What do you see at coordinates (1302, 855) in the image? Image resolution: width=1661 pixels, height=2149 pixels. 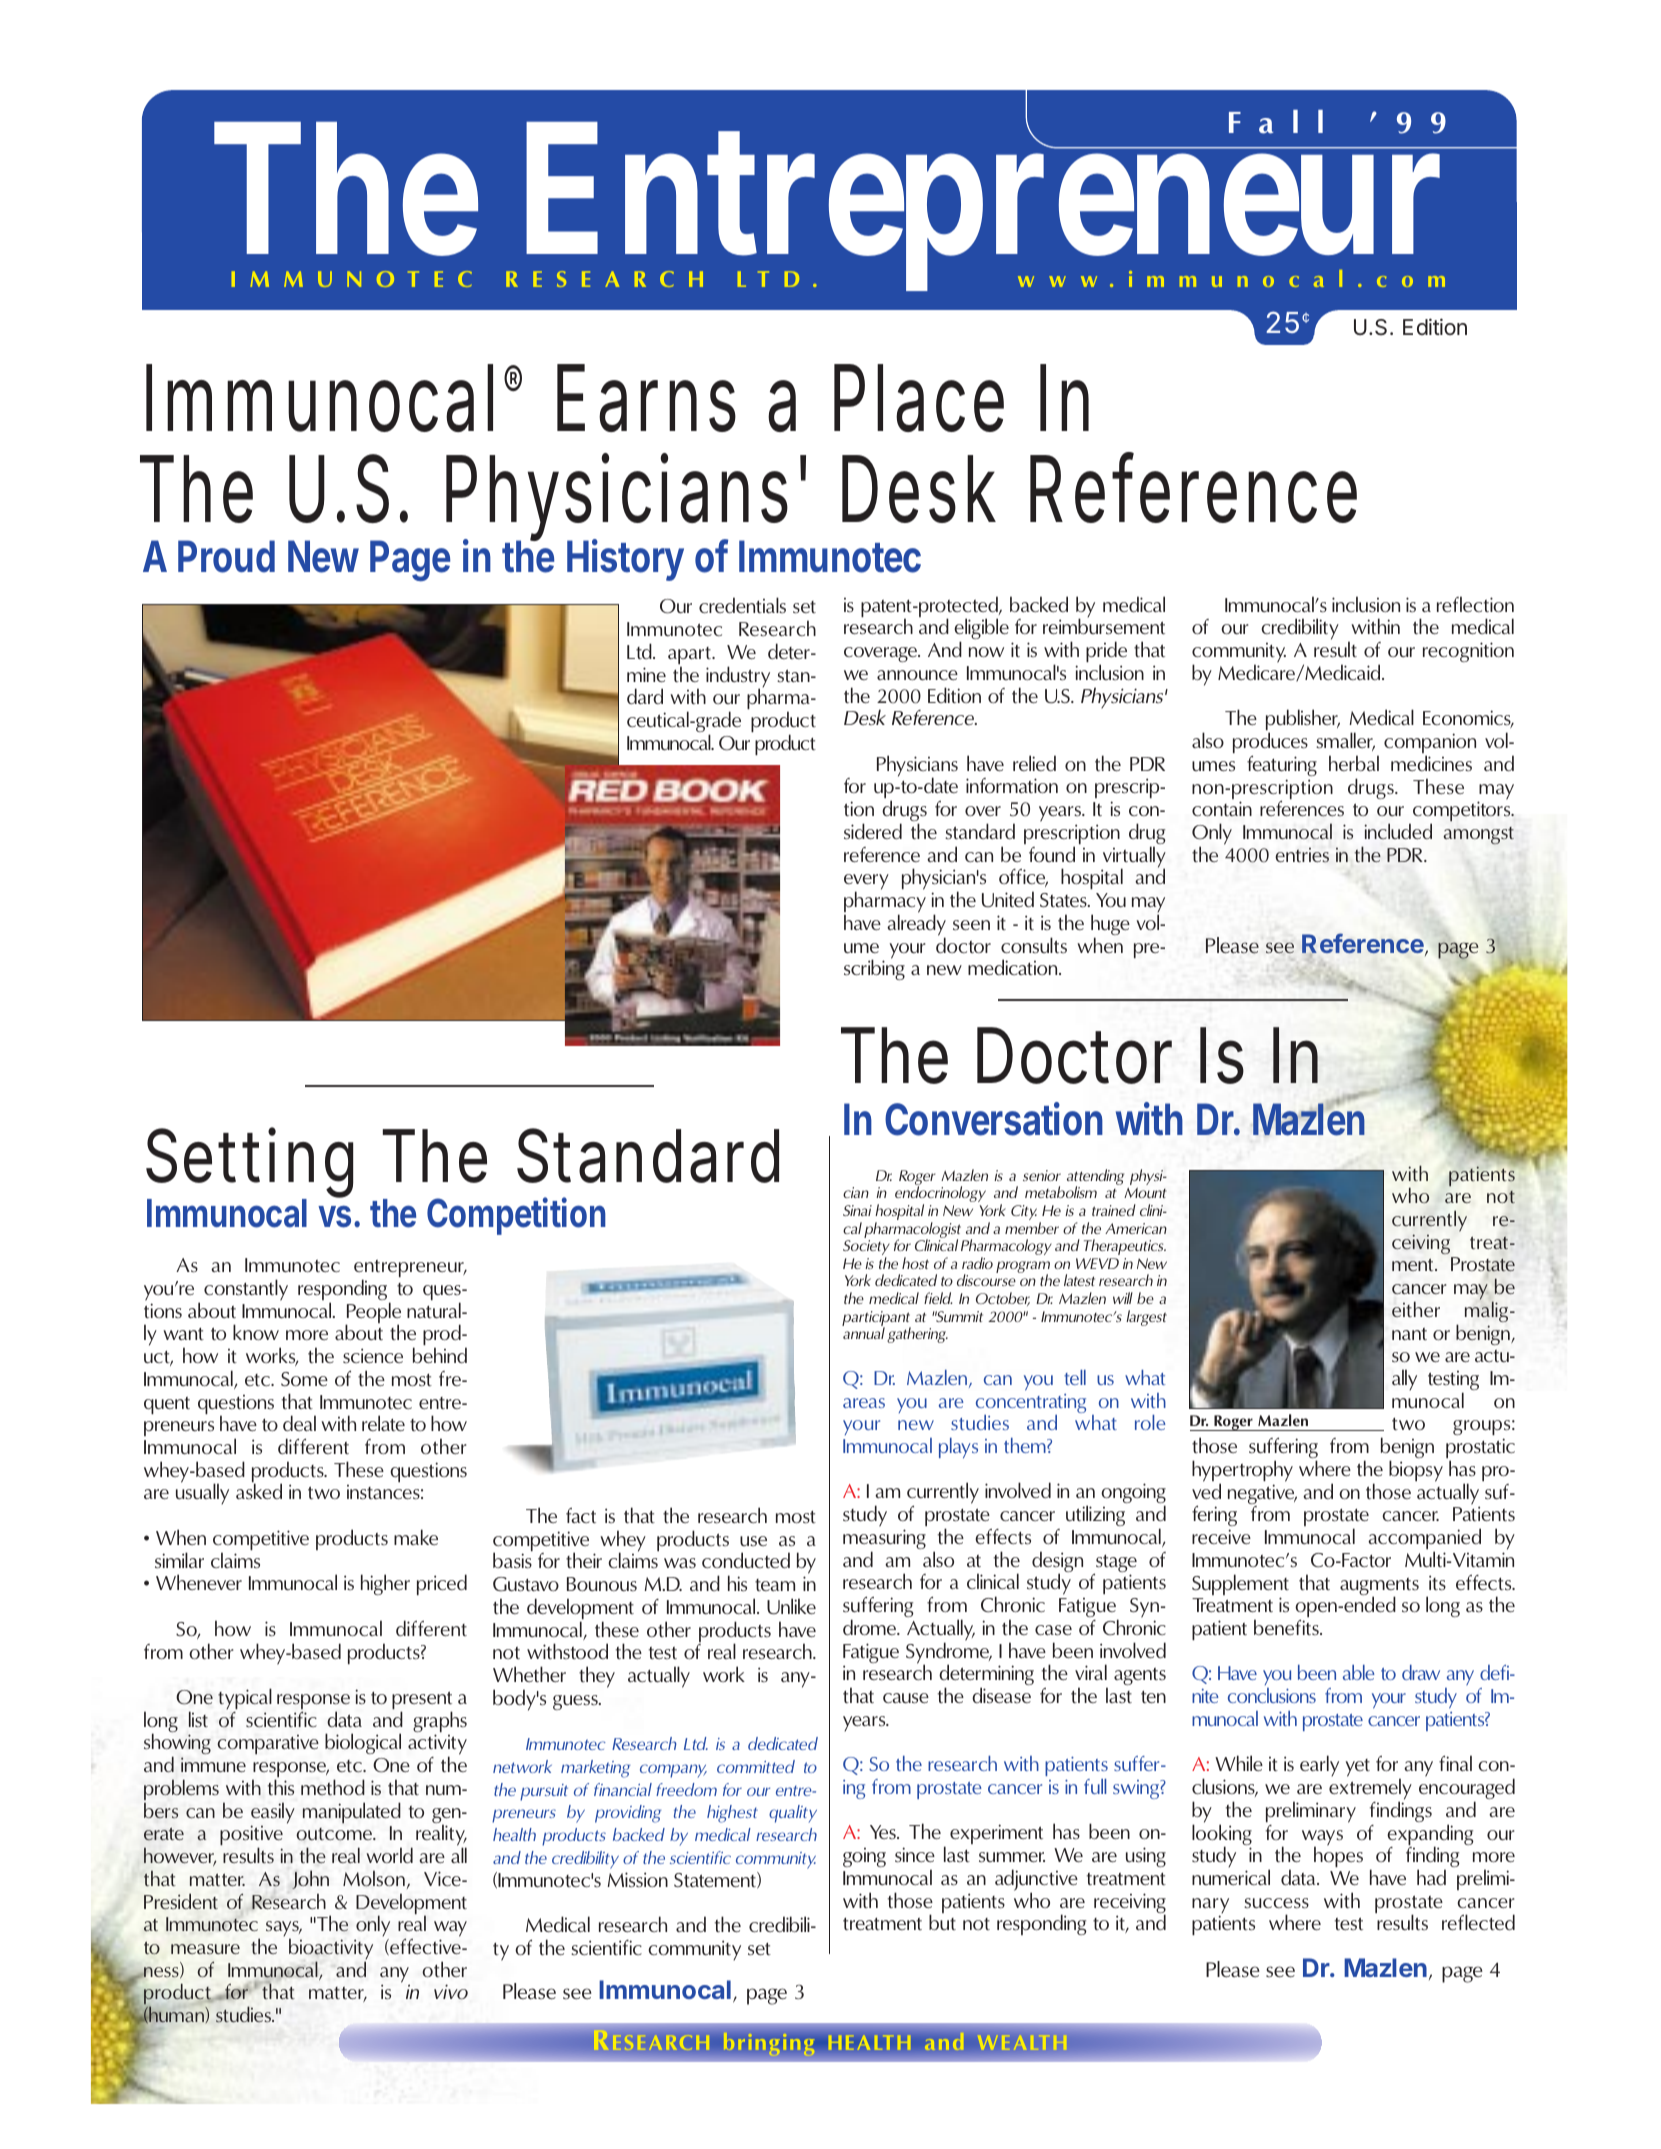 I see `entries` at bounding box center [1302, 855].
